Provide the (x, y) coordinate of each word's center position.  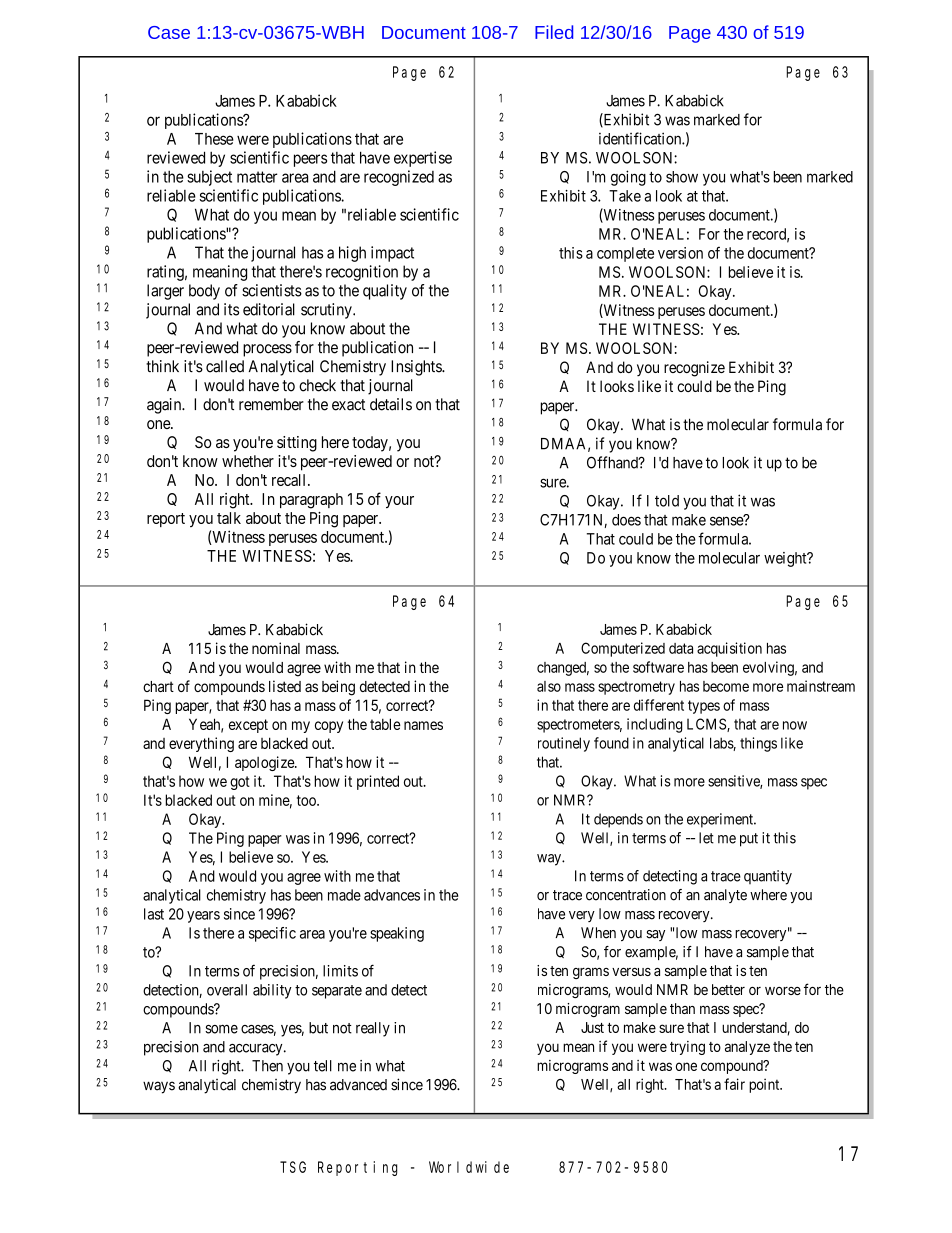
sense (727, 521)
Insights (417, 368)
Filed (554, 32)
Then (267, 1066)
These (214, 139)
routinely (564, 744)
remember (271, 404)
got (240, 783)
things (758, 744)
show (682, 177)
